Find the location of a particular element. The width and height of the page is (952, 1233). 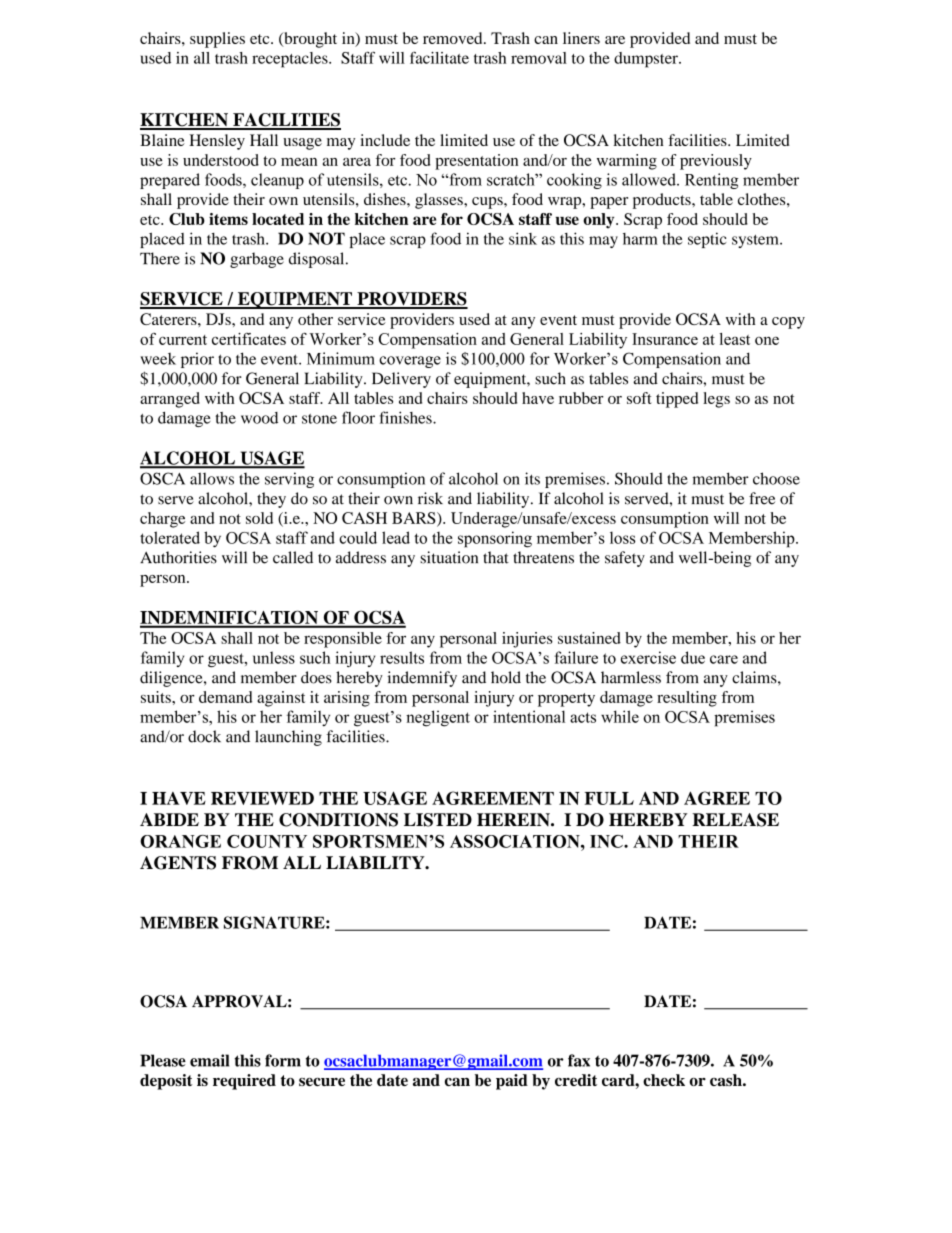

negligent is located at coordinates (438, 718).
